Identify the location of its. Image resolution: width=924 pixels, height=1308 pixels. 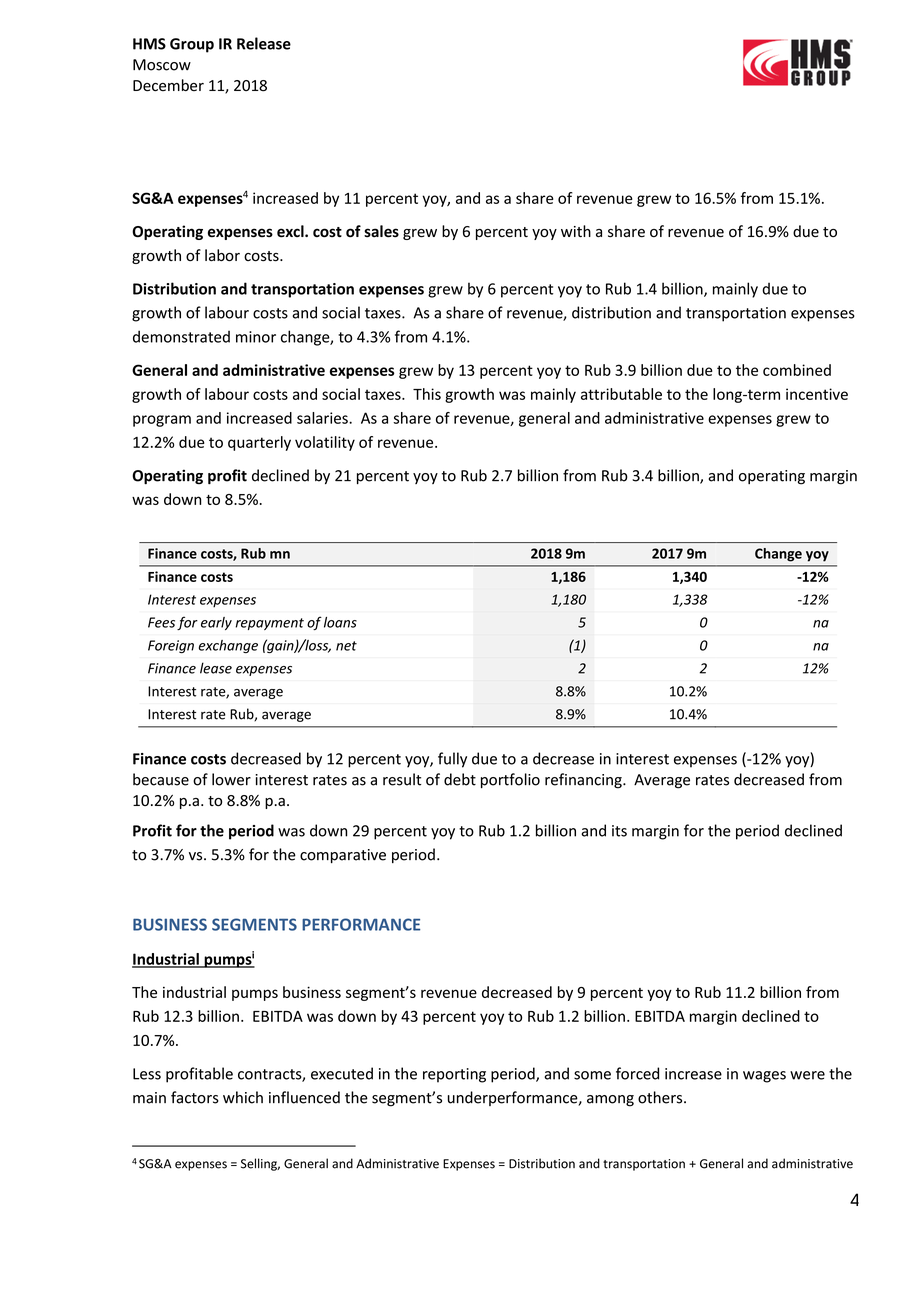
(619, 831).
